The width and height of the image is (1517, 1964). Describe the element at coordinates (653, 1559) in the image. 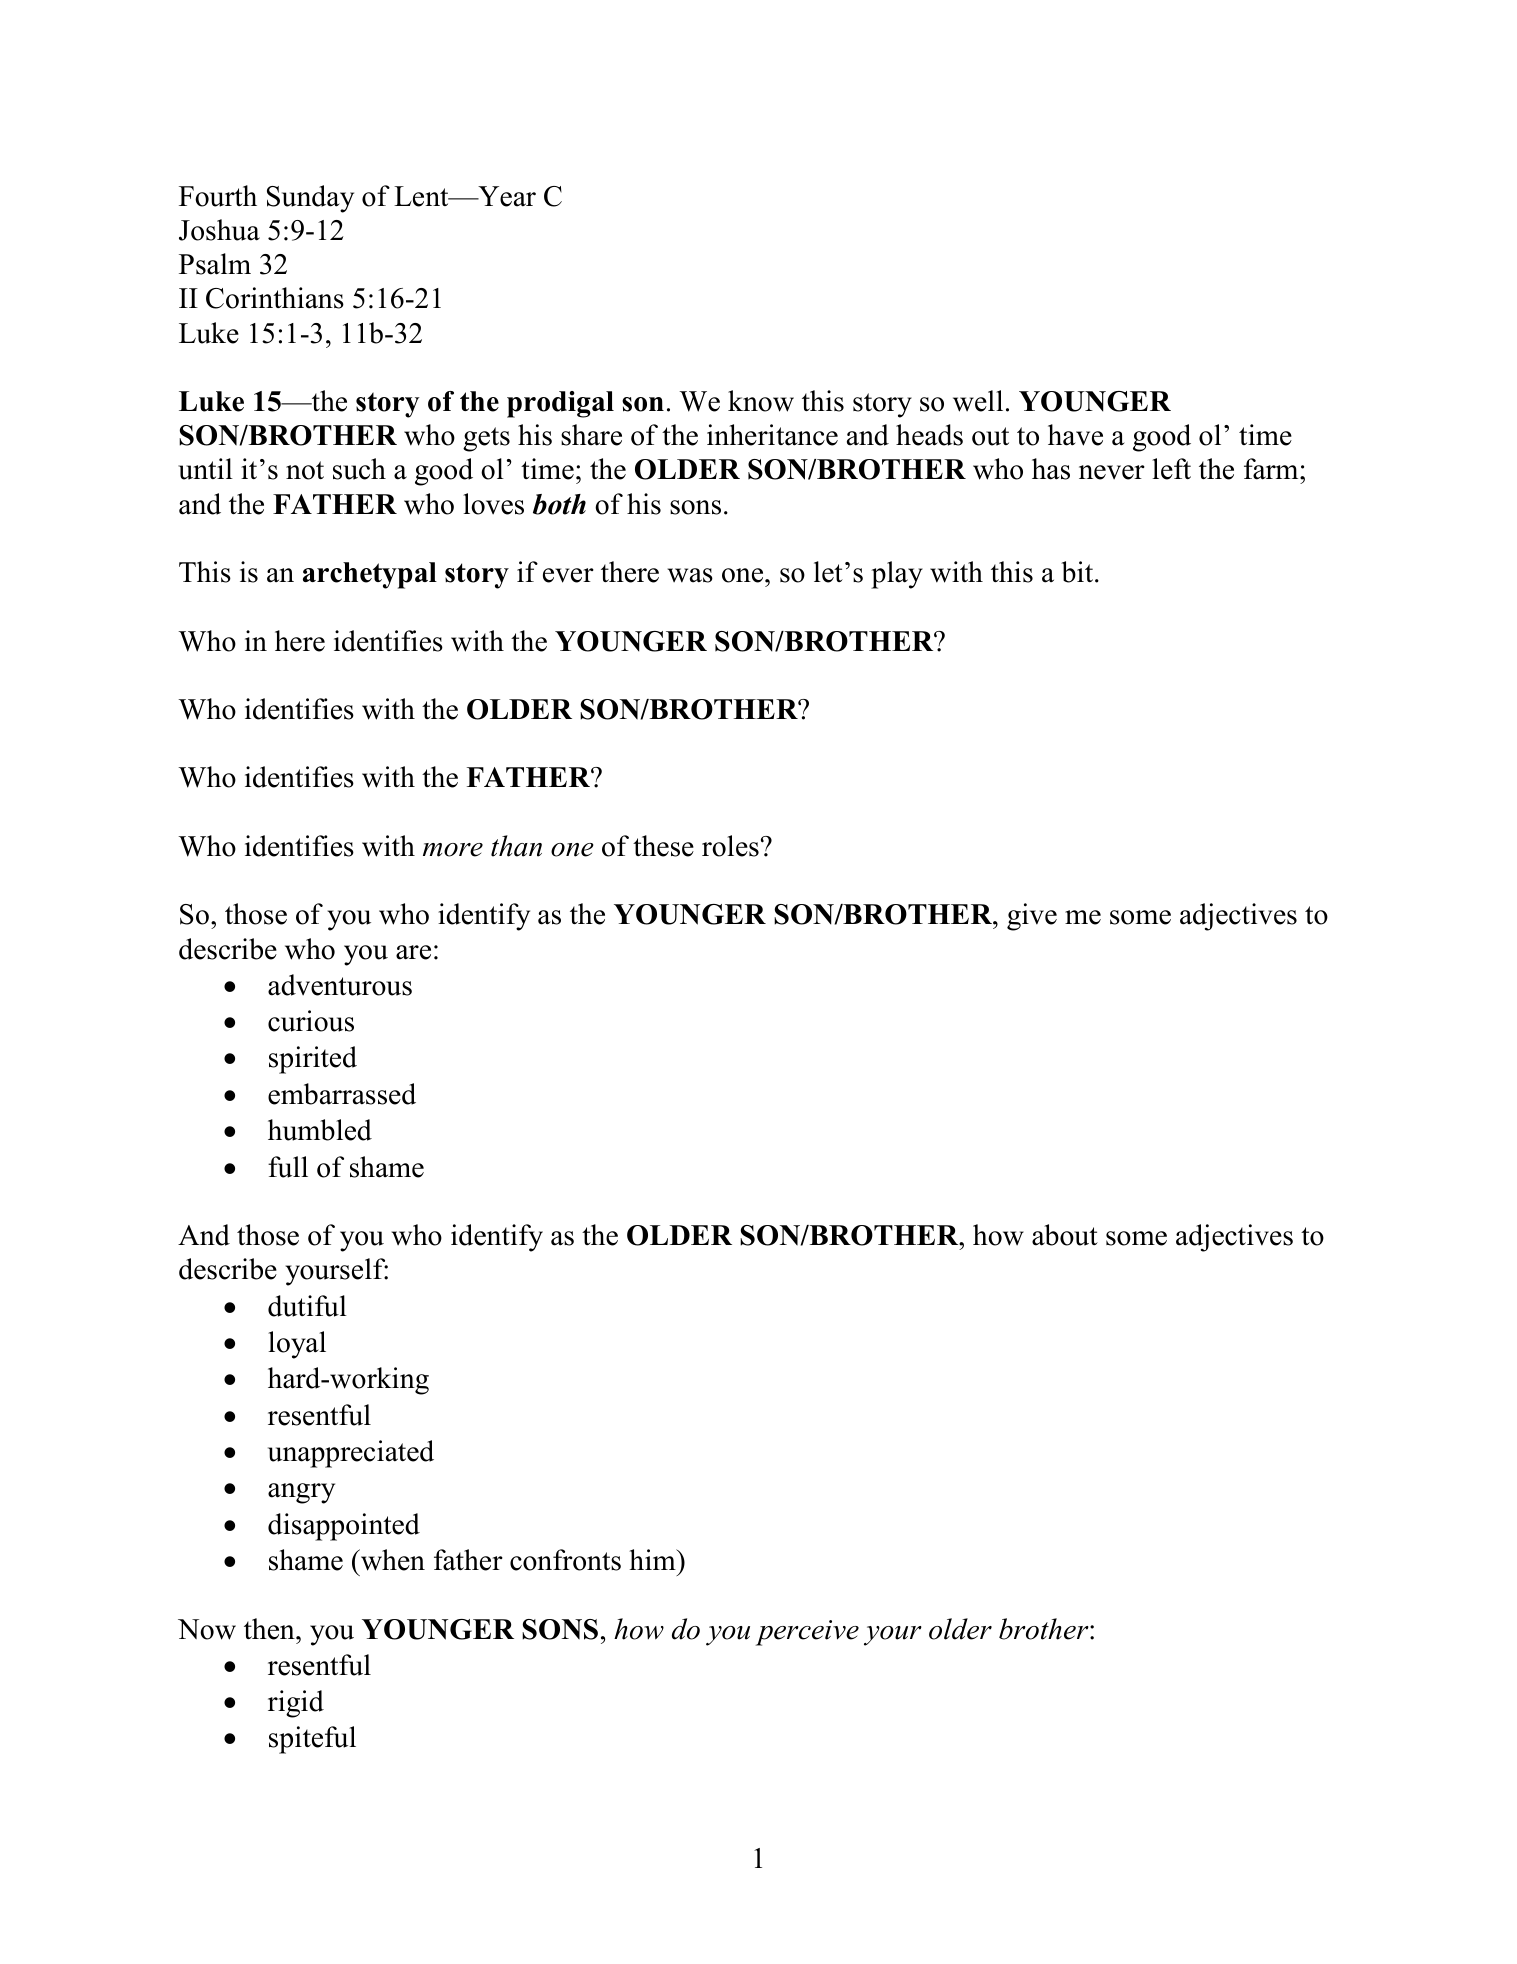

I see `him` at that location.
